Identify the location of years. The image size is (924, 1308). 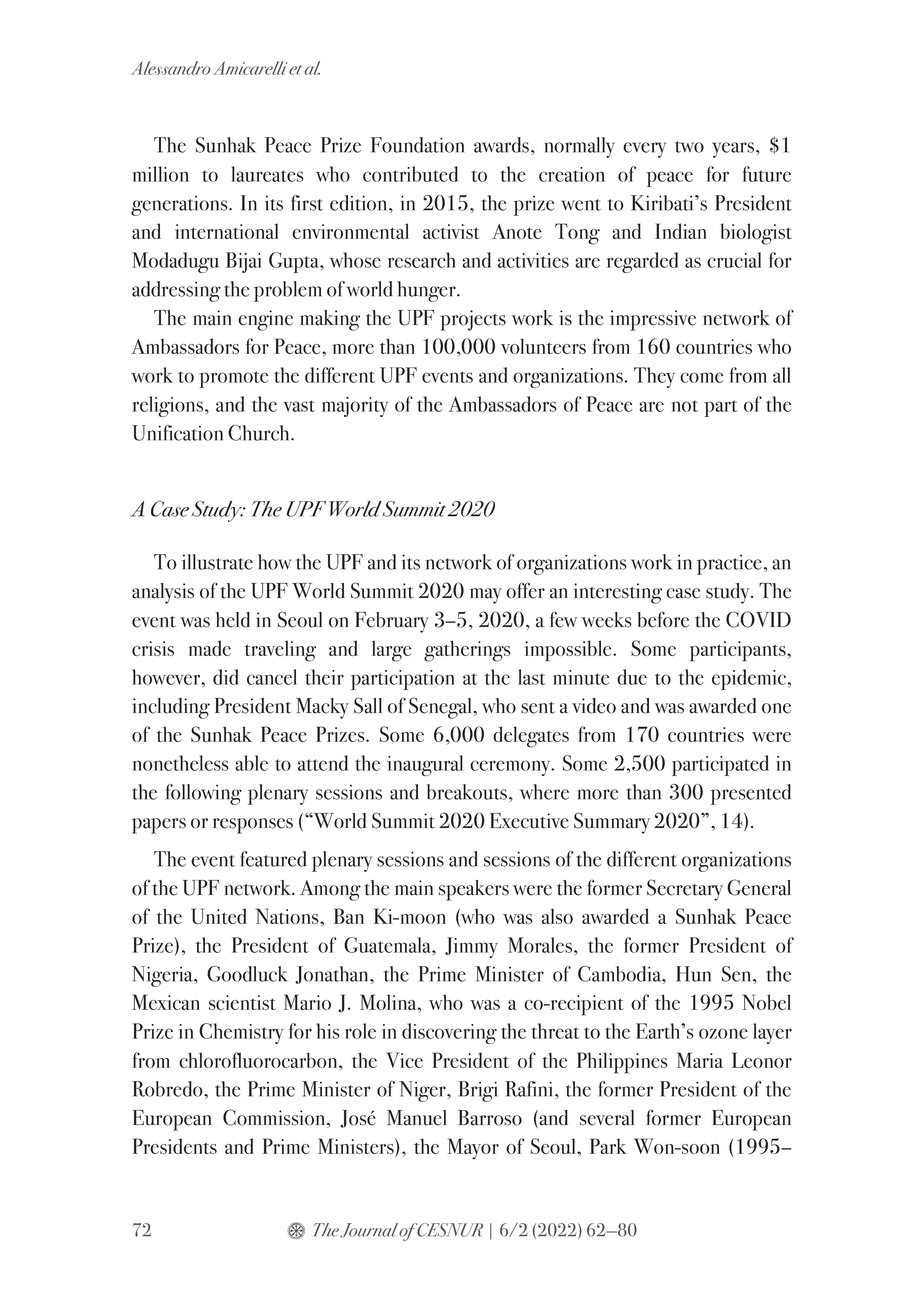
(733, 150).
